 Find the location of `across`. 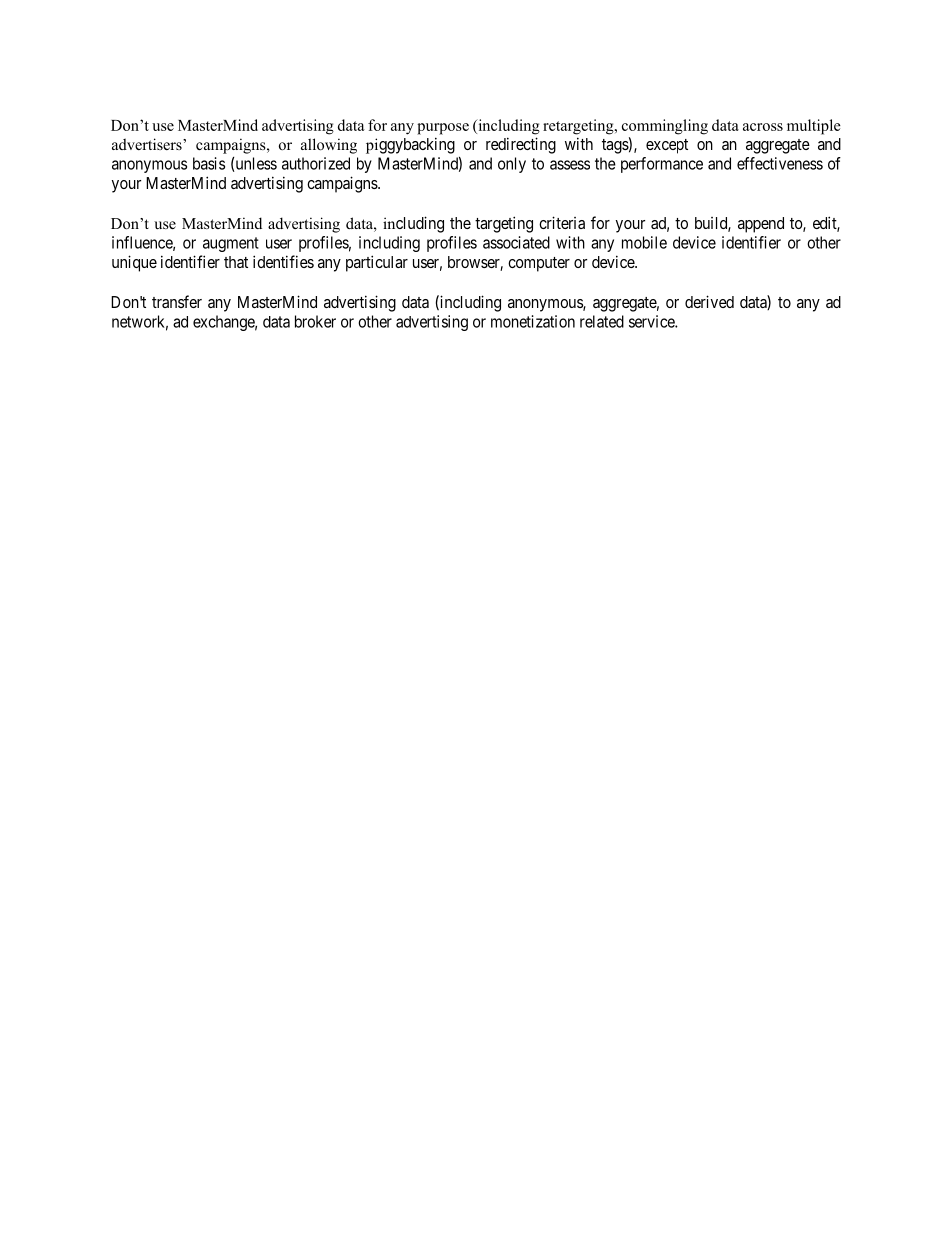

across is located at coordinates (763, 127).
